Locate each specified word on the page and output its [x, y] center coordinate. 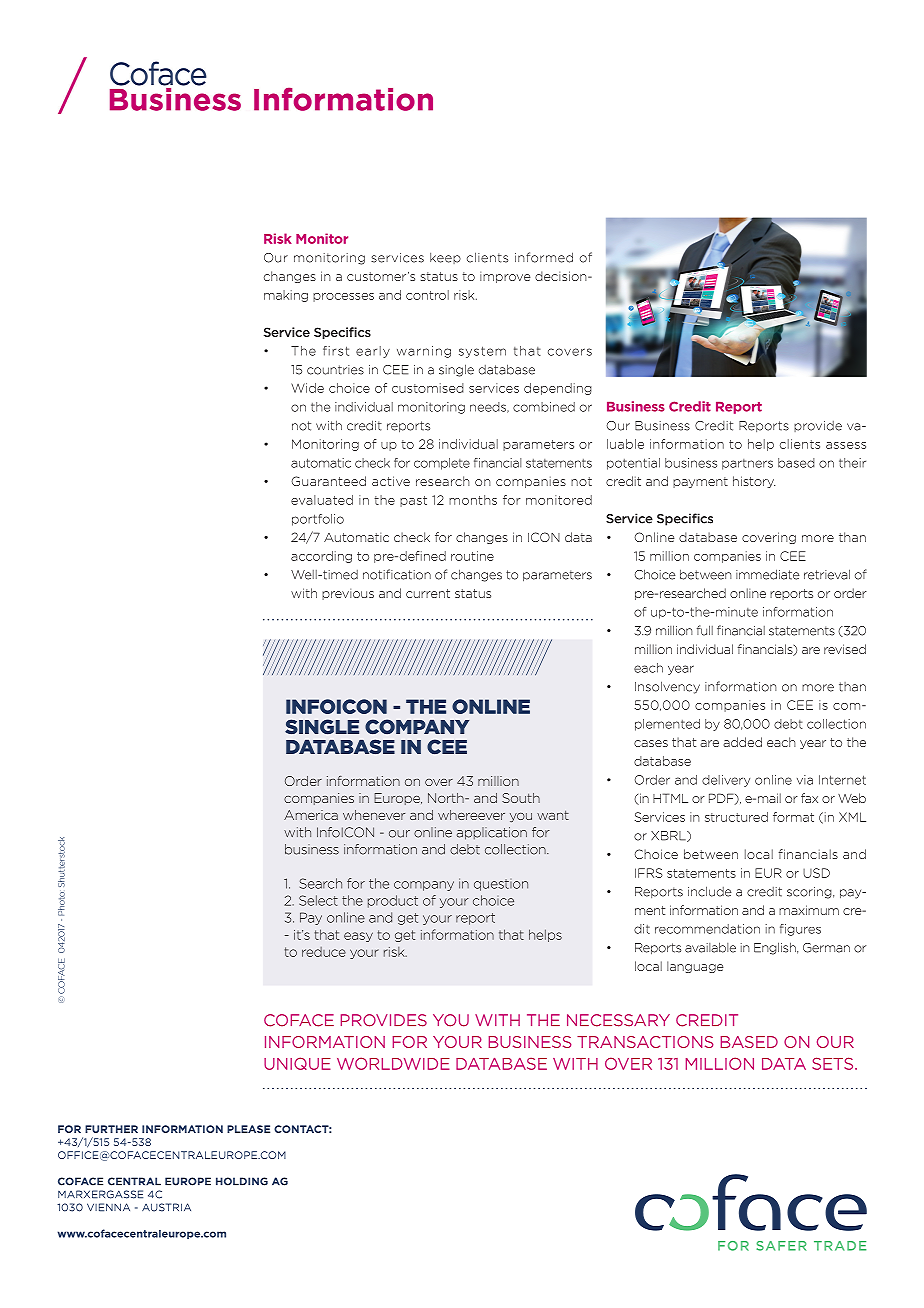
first [336, 351]
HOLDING [242, 1181]
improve [505, 277]
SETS [834, 1063]
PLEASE [248, 1129]
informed [544, 257]
